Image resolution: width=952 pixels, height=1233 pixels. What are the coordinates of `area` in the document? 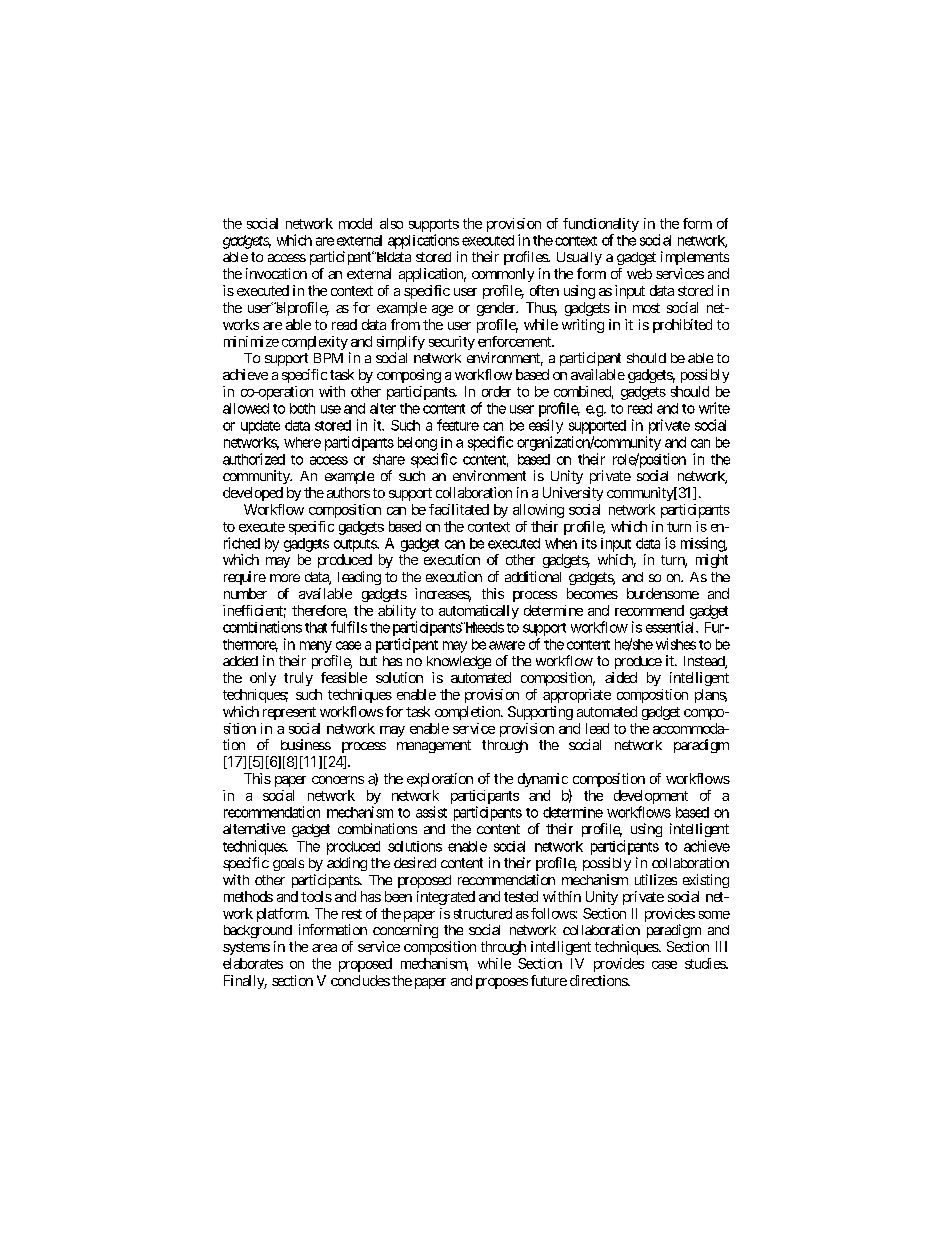 It's located at (324, 948).
